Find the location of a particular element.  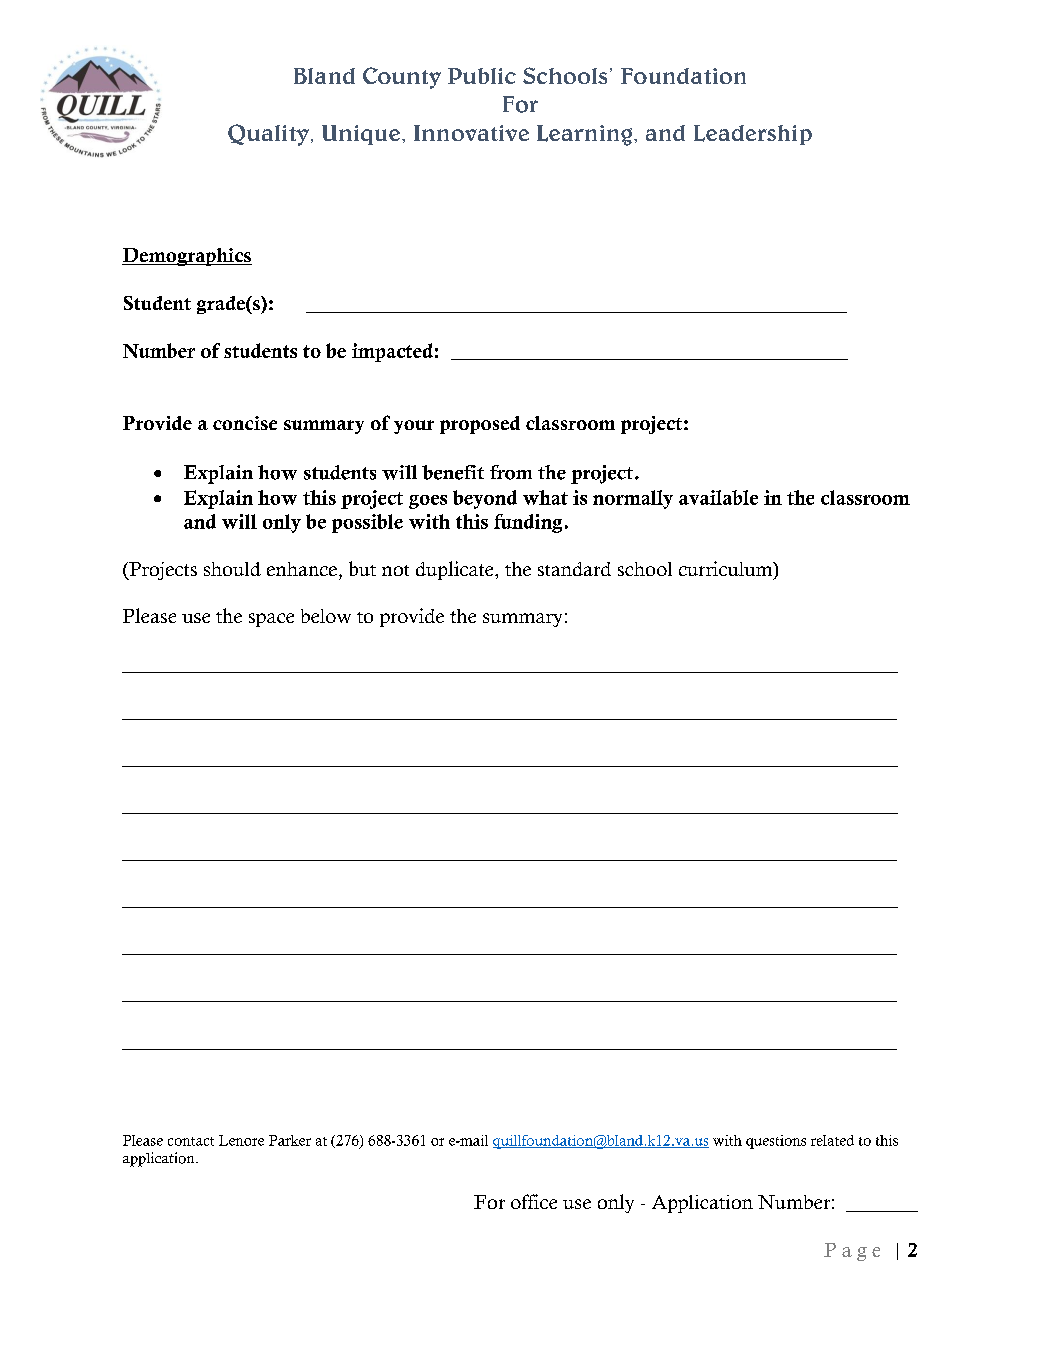

concise is located at coordinates (245, 423).
